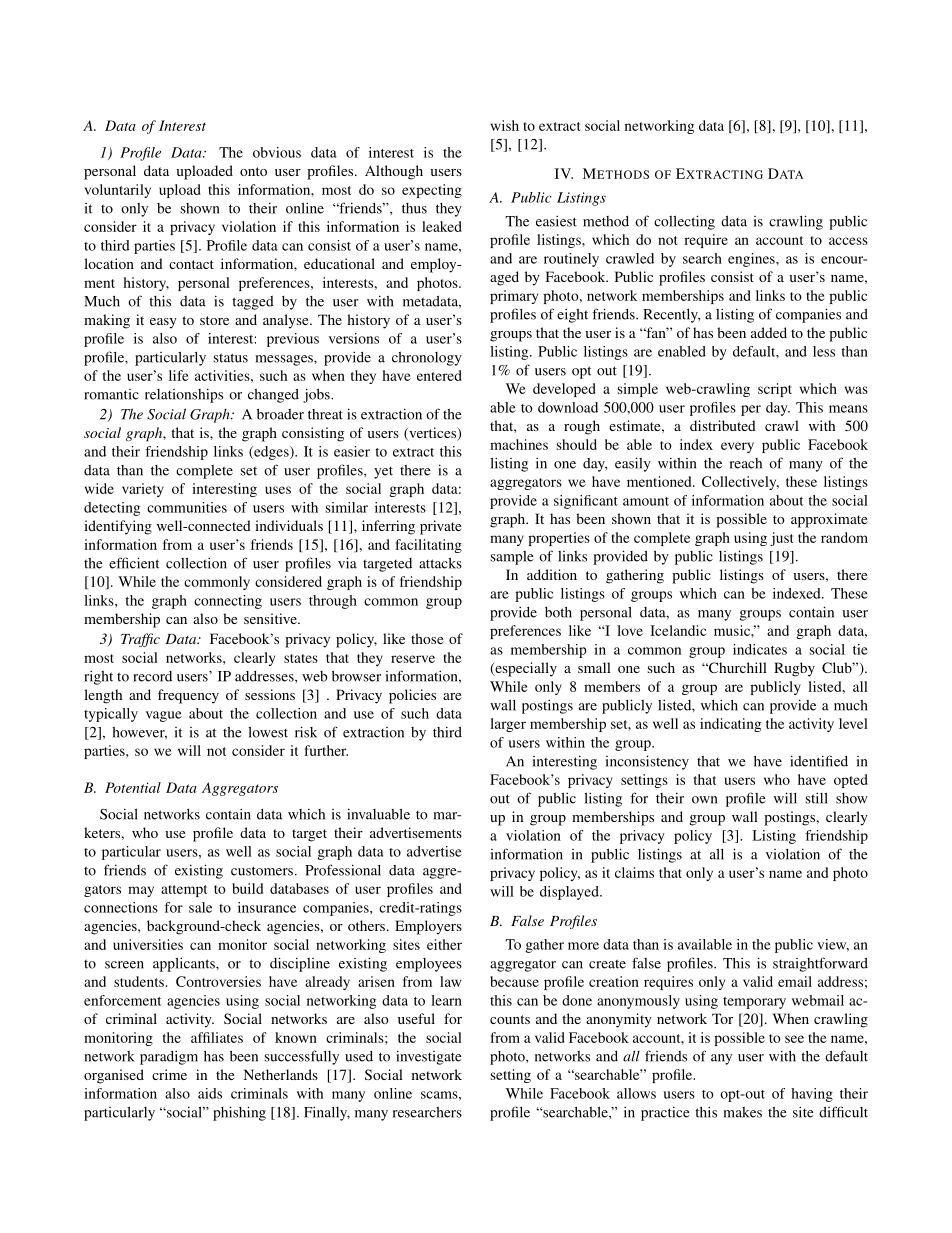 This document has height=1233, width=952. I want to click on either, so click(444, 944).
